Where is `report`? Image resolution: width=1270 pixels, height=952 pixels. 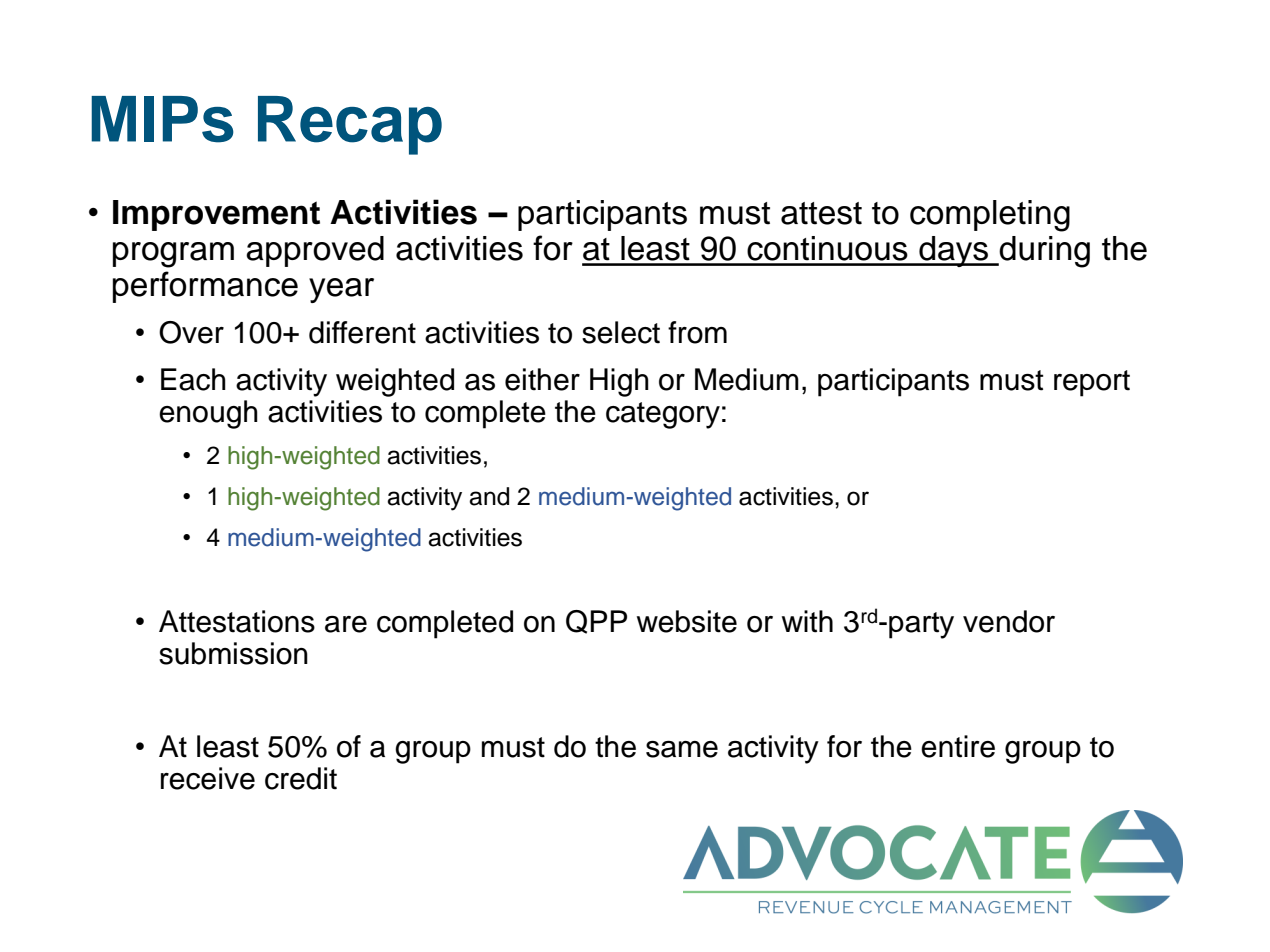
report is located at coordinates (1092, 383).
